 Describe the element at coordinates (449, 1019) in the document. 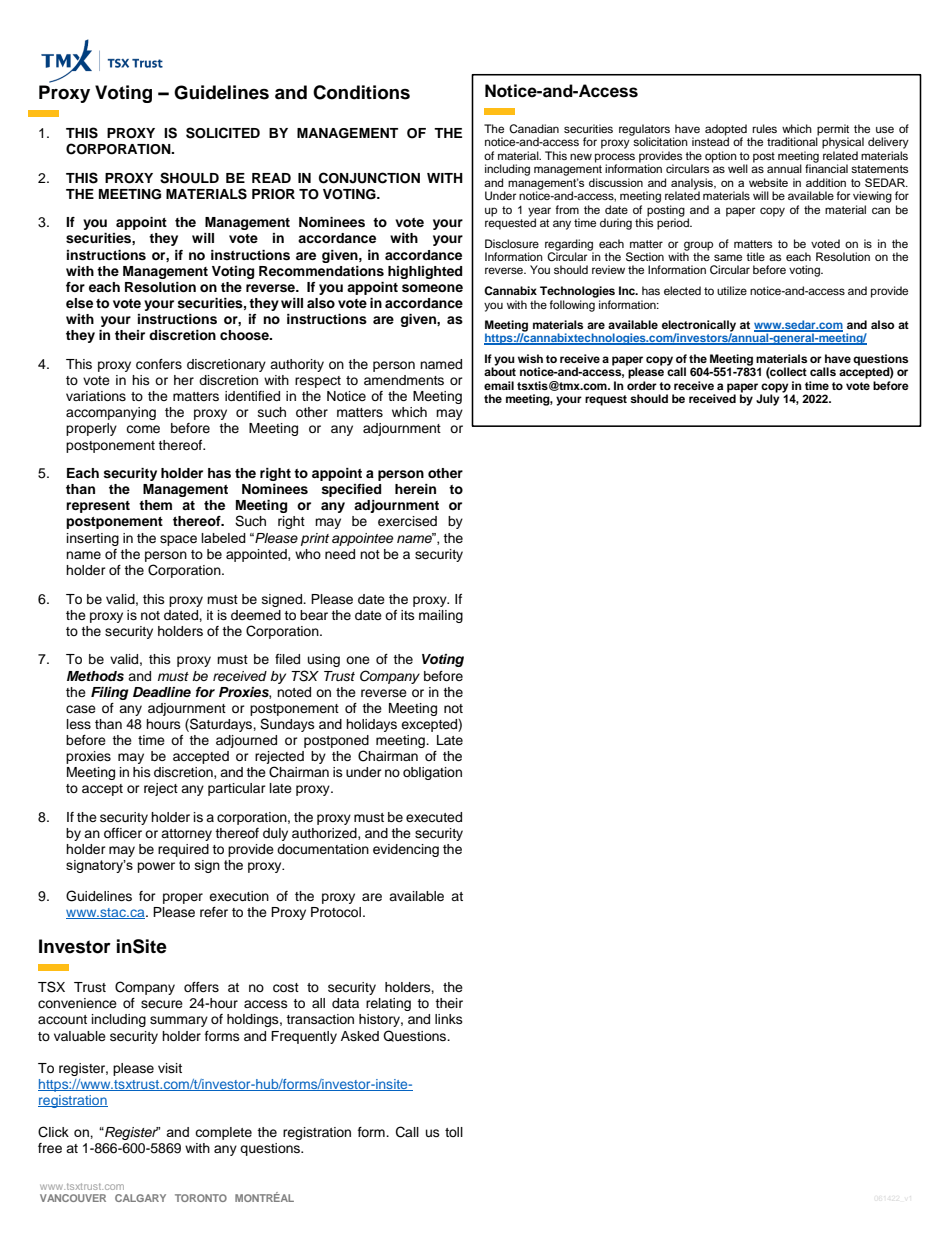

I see `links` at that location.
